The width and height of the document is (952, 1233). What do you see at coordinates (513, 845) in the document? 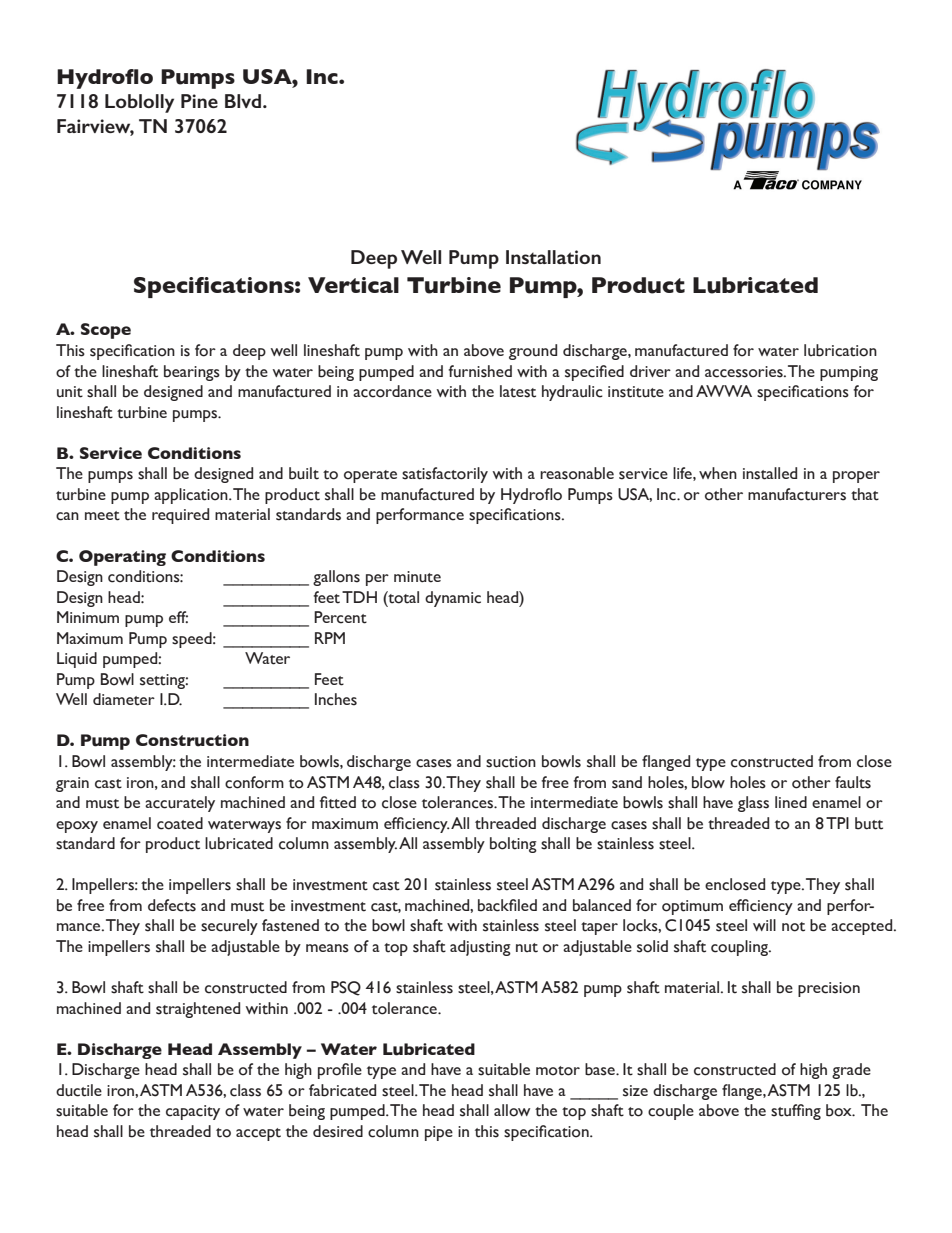
I see `bolting` at bounding box center [513, 845].
